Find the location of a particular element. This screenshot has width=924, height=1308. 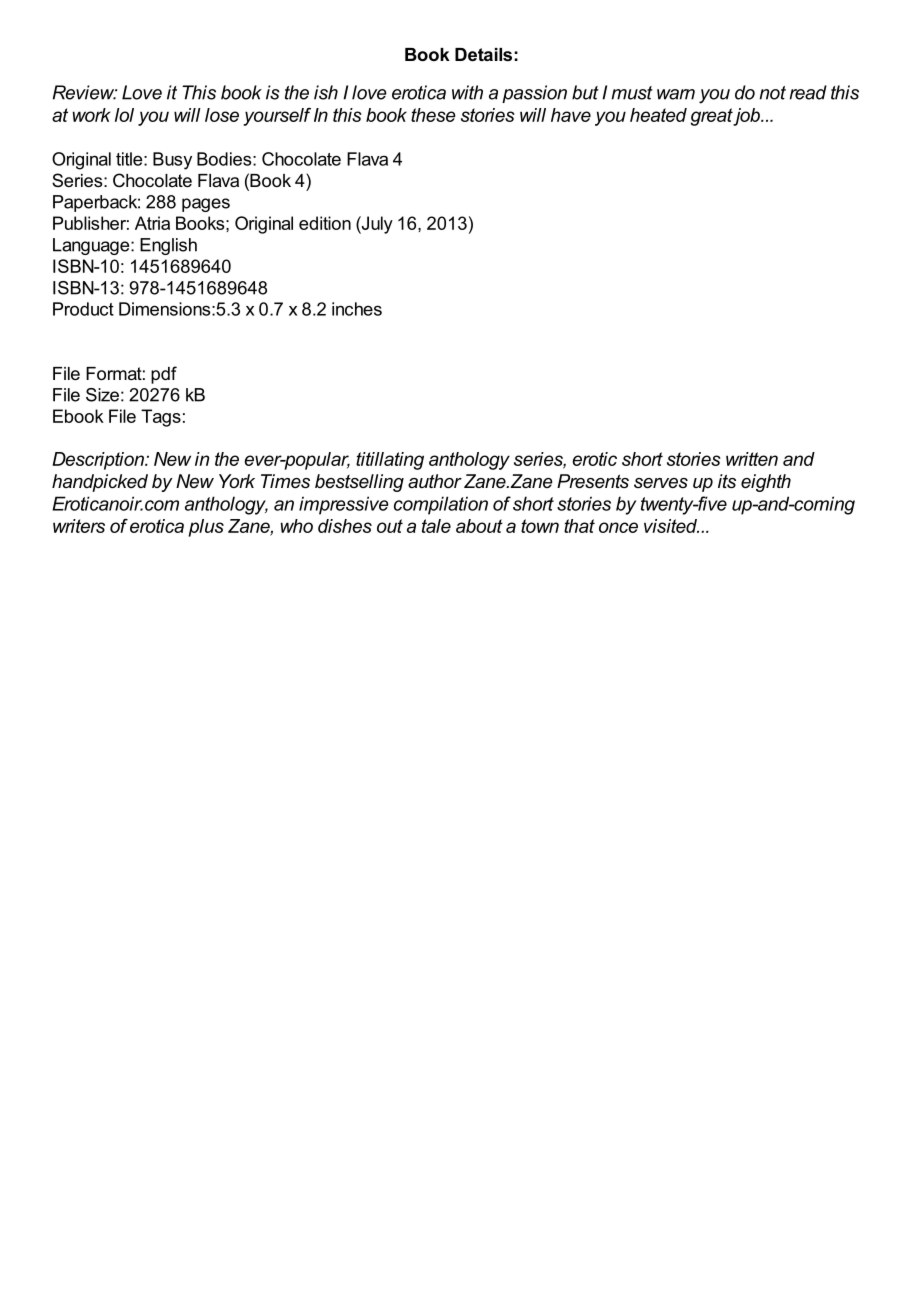

Product is located at coordinates (83, 309).
